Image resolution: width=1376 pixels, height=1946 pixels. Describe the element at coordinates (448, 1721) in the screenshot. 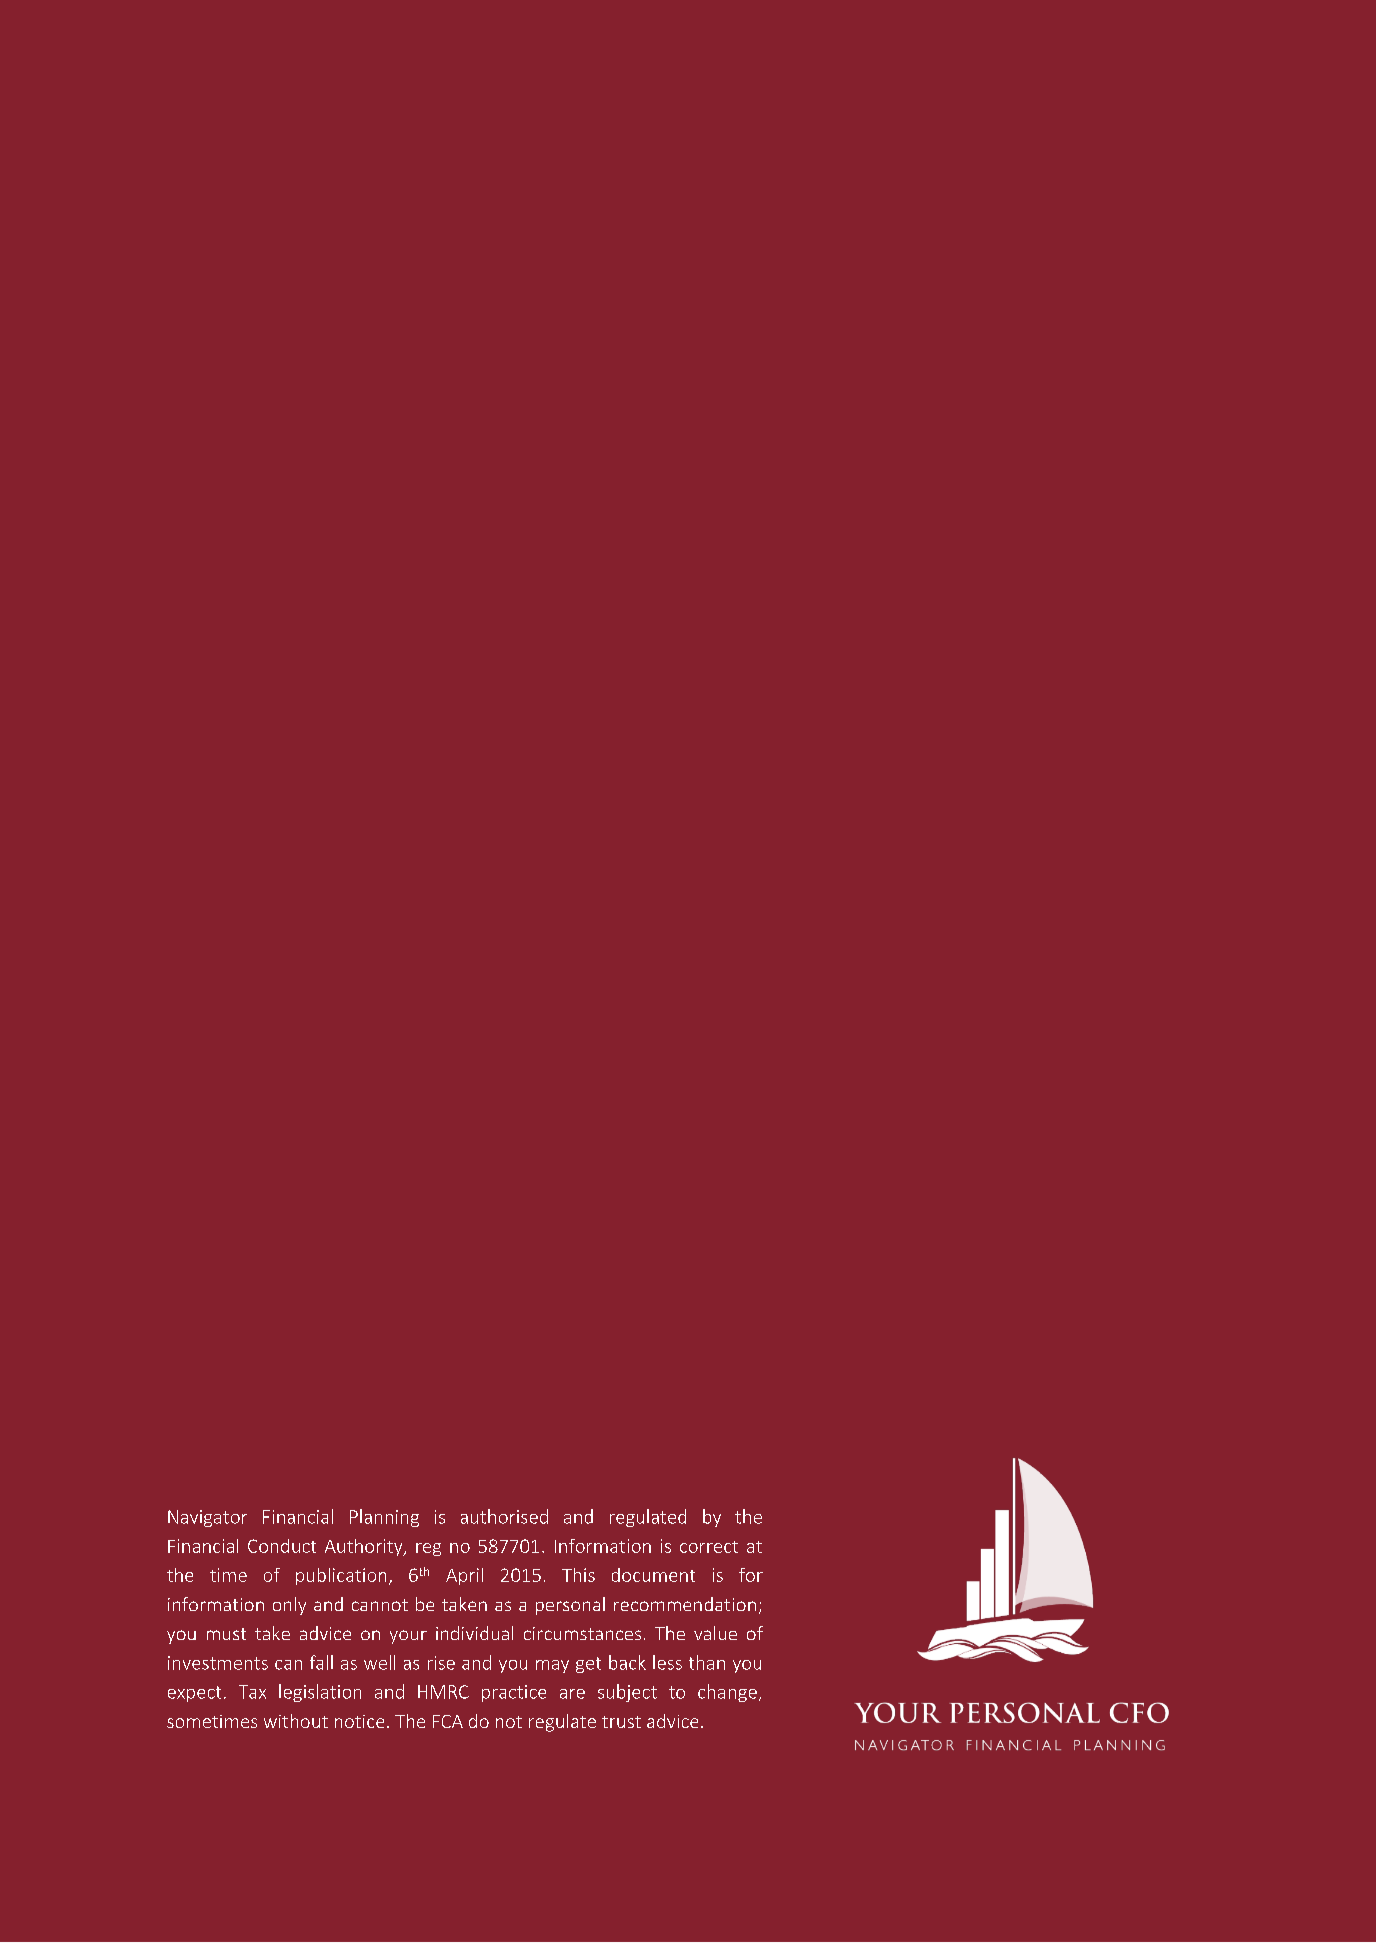

I see `FCA` at that location.
